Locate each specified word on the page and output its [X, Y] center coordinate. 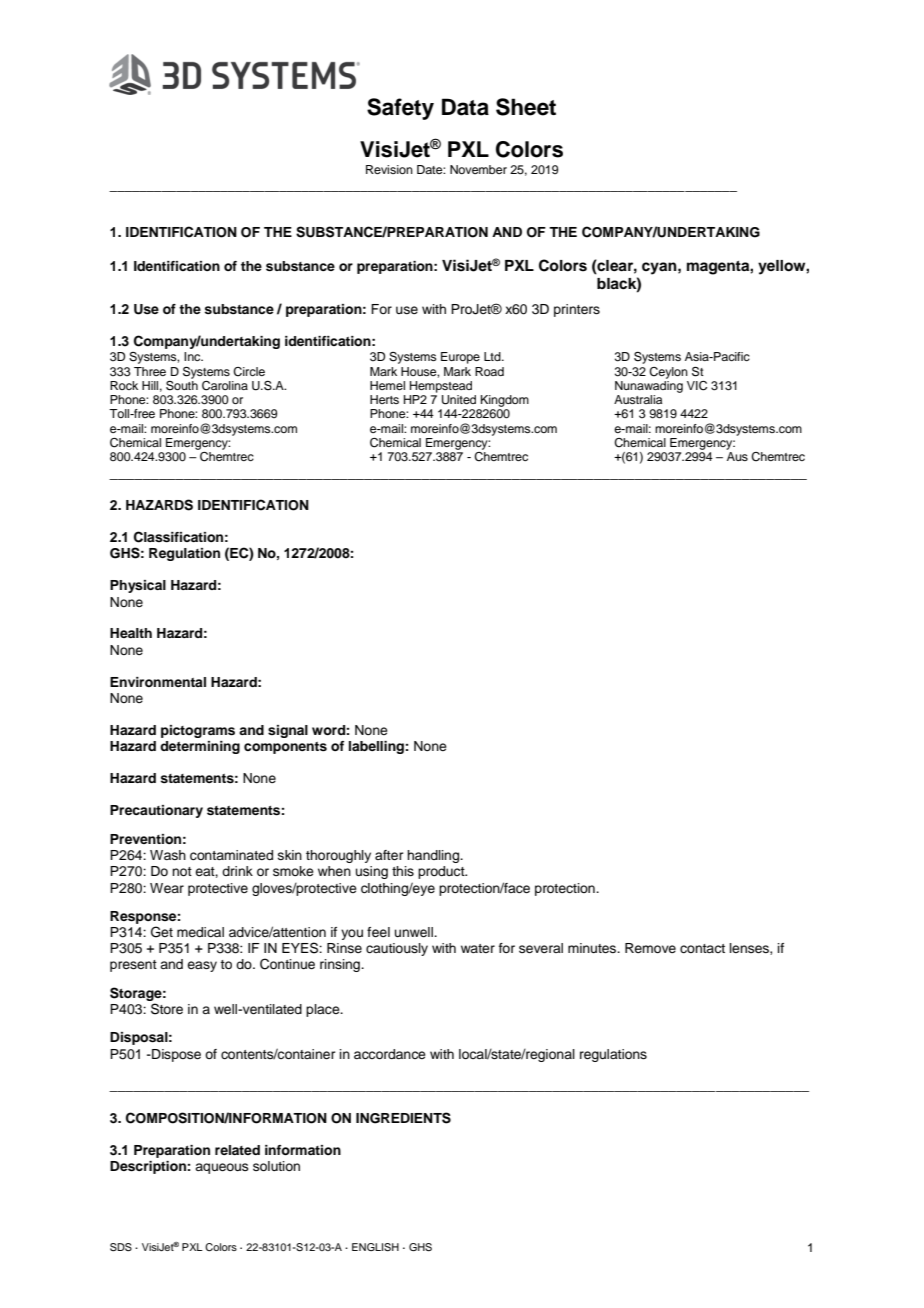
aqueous [222, 1168]
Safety [400, 109]
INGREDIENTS [403, 1118]
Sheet [526, 107]
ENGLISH [375, 1247]
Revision [389, 169]
